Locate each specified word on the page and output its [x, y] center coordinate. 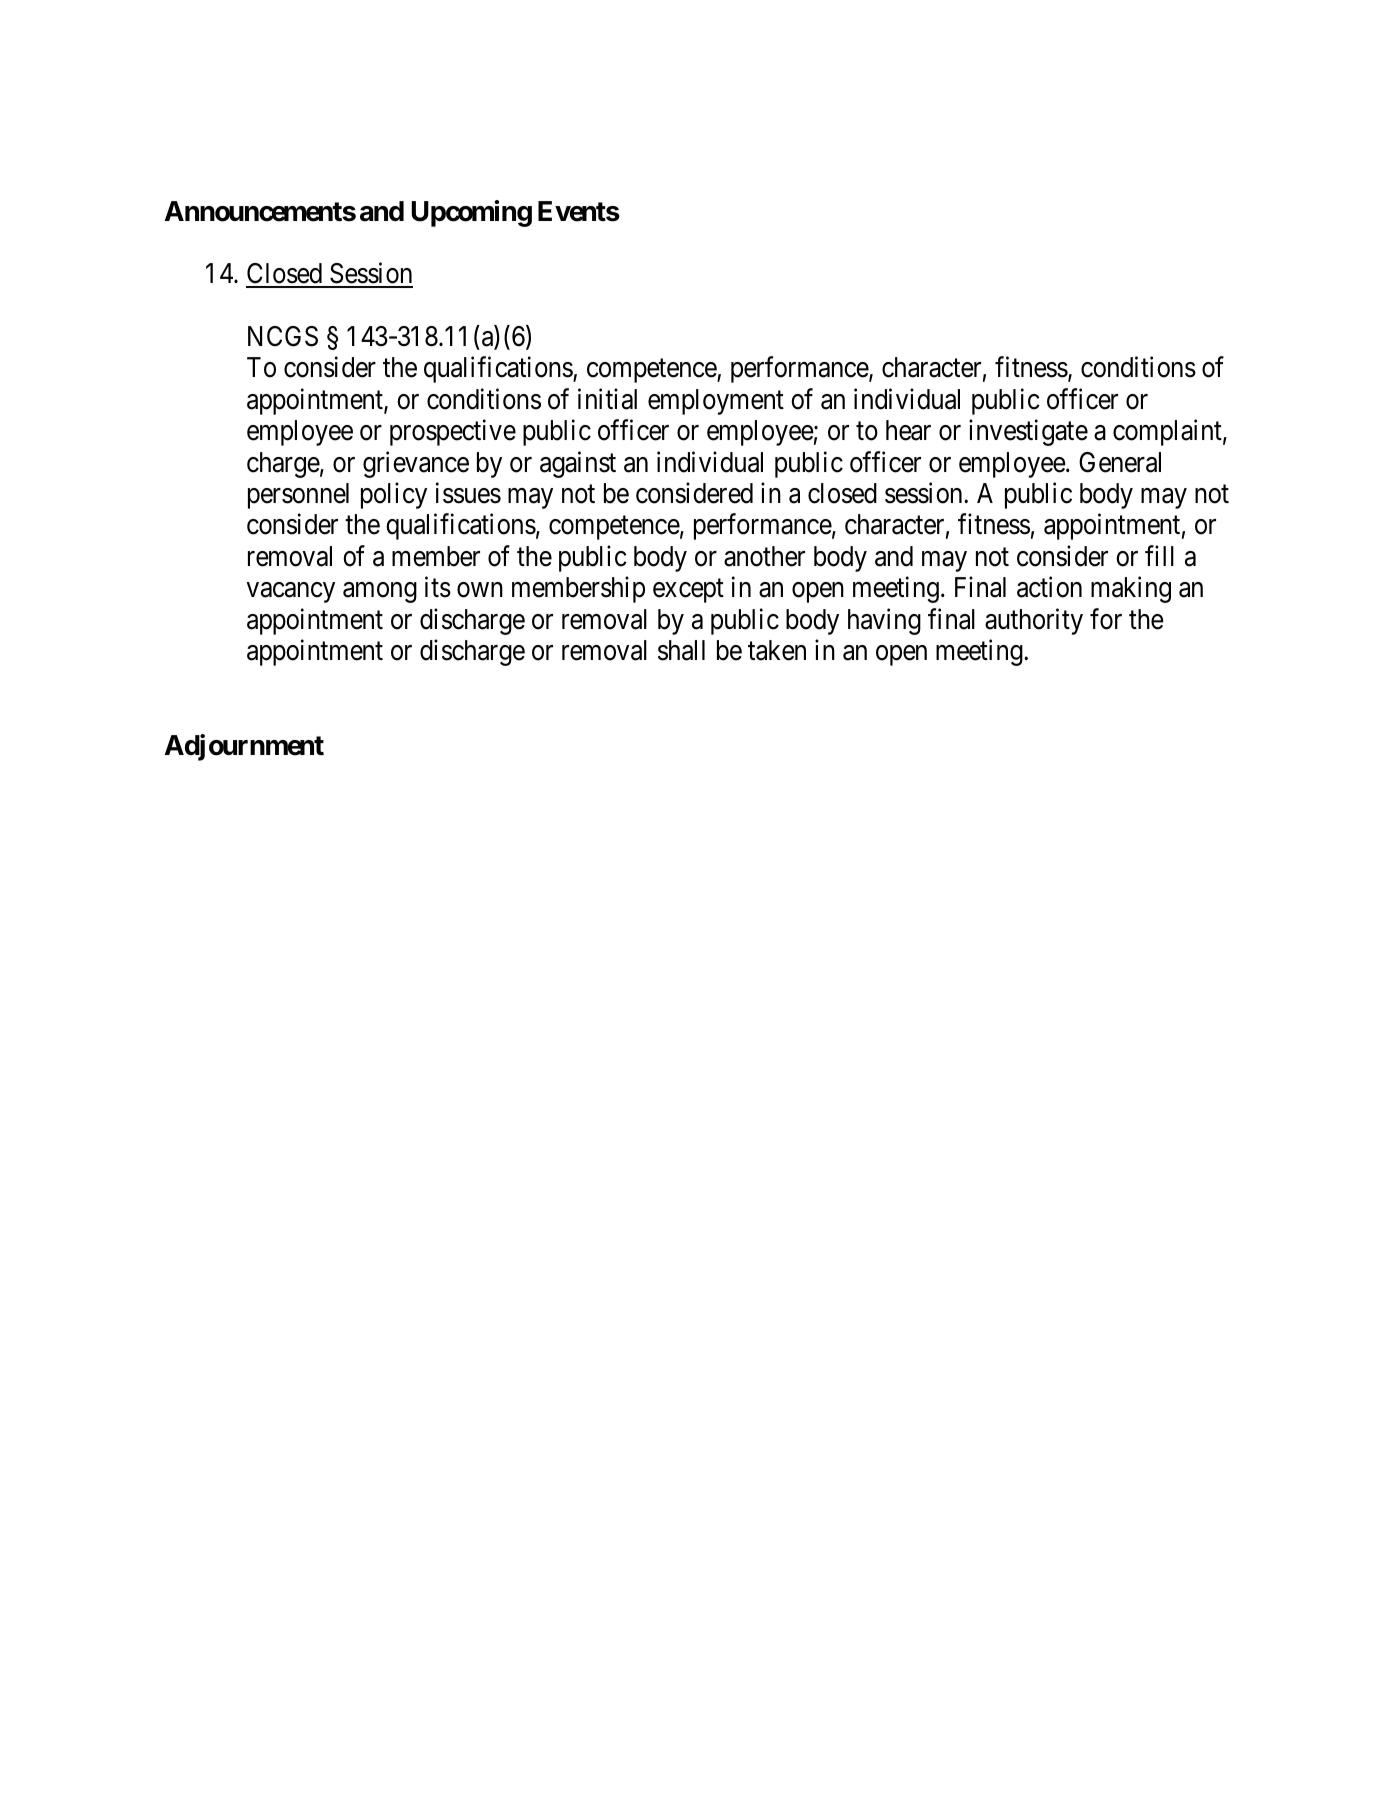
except [688, 591]
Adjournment [244, 747]
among [380, 593]
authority [1034, 621]
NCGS [283, 336]
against [578, 464]
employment [716, 402]
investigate [1028, 432]
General [1120, 462]
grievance [416, 464]
